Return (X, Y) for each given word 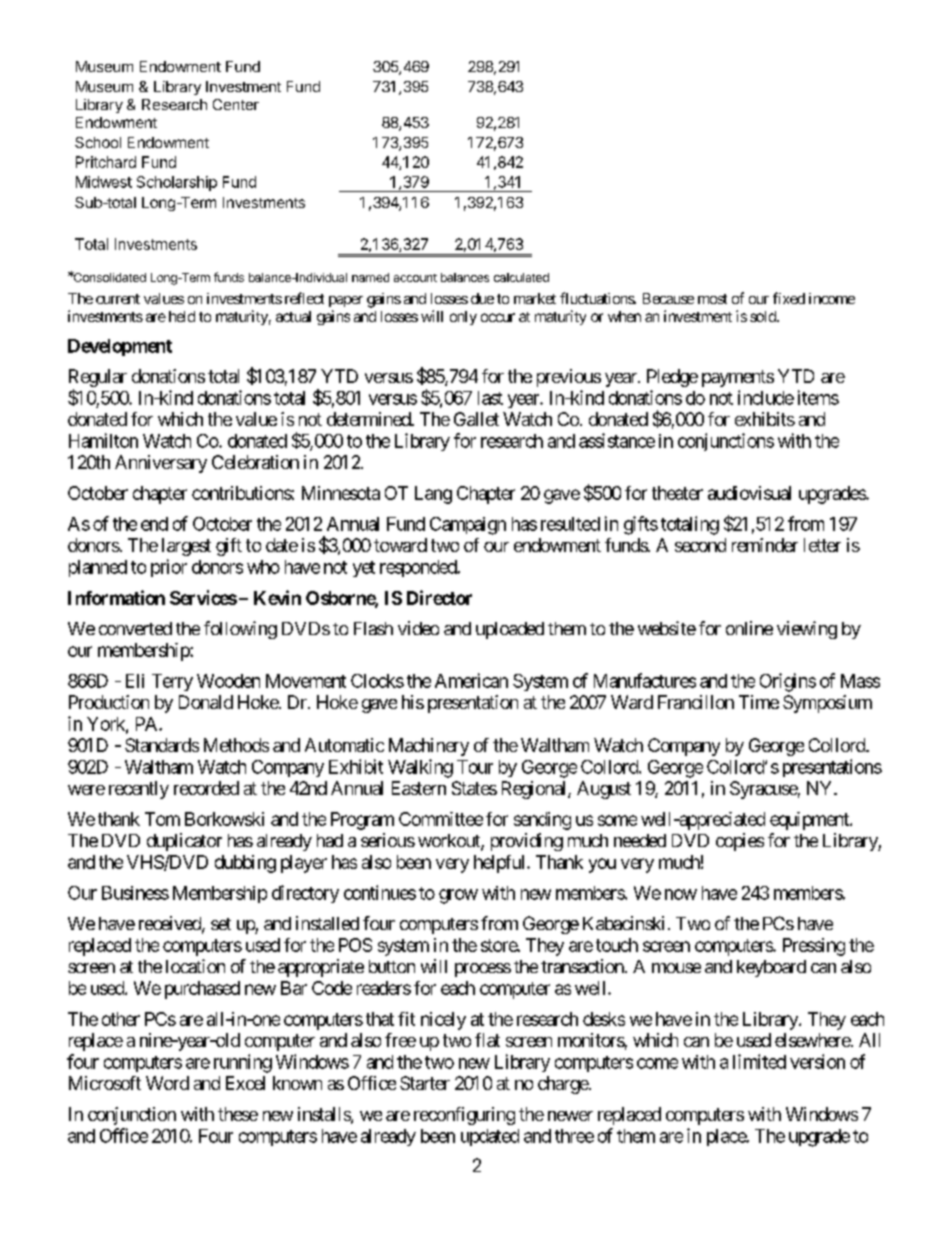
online (749, 628)
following (240, 630)
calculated (521, 277)
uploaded (510, 630)
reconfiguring (464, 1116)
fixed (789, 298)
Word (167, 1083)
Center (236, 104)
